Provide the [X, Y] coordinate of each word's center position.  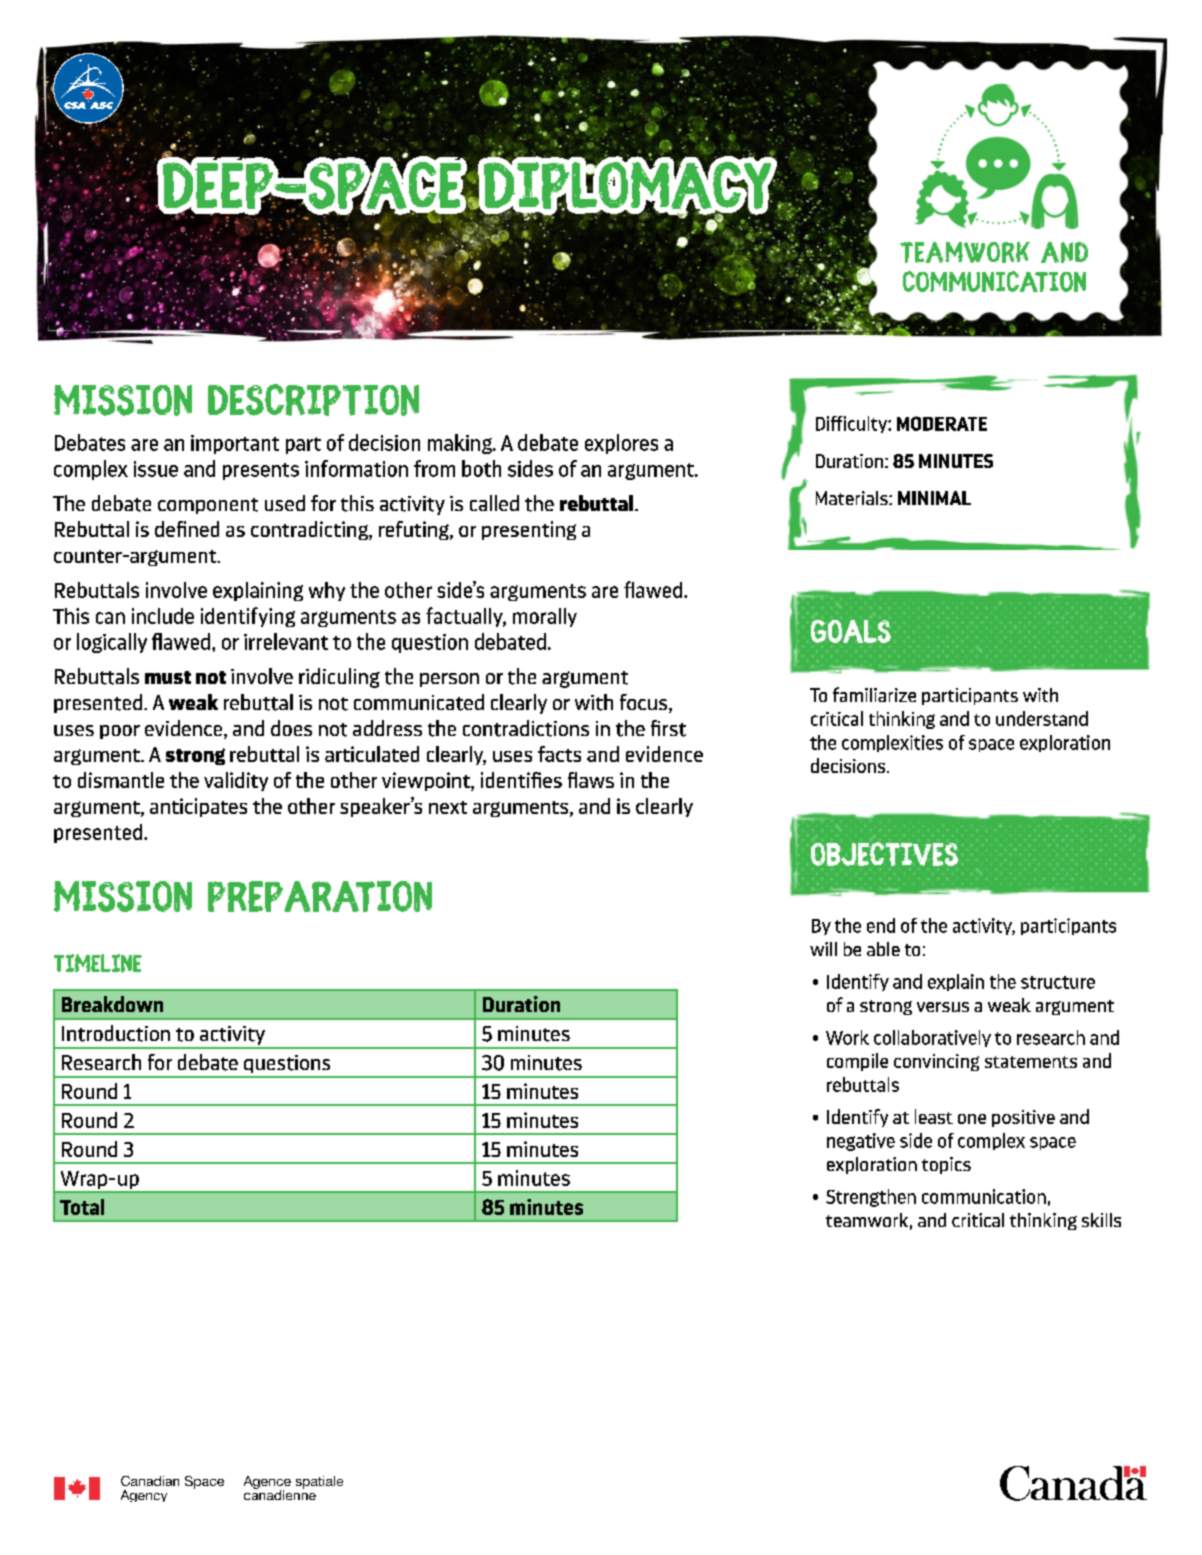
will [823, 949]
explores [621, 444]
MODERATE [942, 423]
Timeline [98, 963]
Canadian [150, 1481]
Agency [144, 1496]
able [883, 949]
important [235, 444]
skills [1101, 1220]
